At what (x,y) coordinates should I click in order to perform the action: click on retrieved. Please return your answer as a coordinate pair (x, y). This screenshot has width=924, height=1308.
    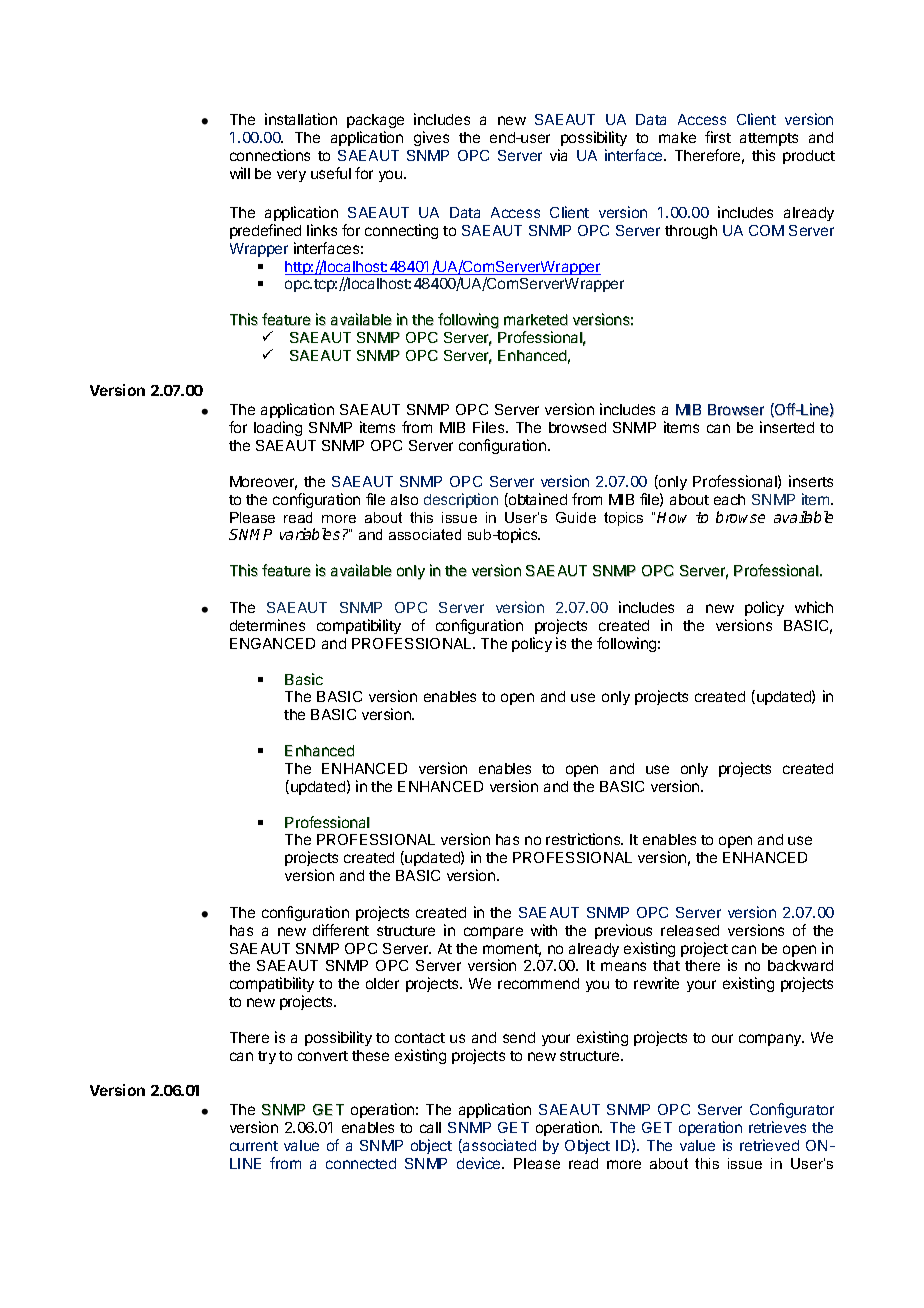
    Looking at the image, I should click on (769, 1145).
